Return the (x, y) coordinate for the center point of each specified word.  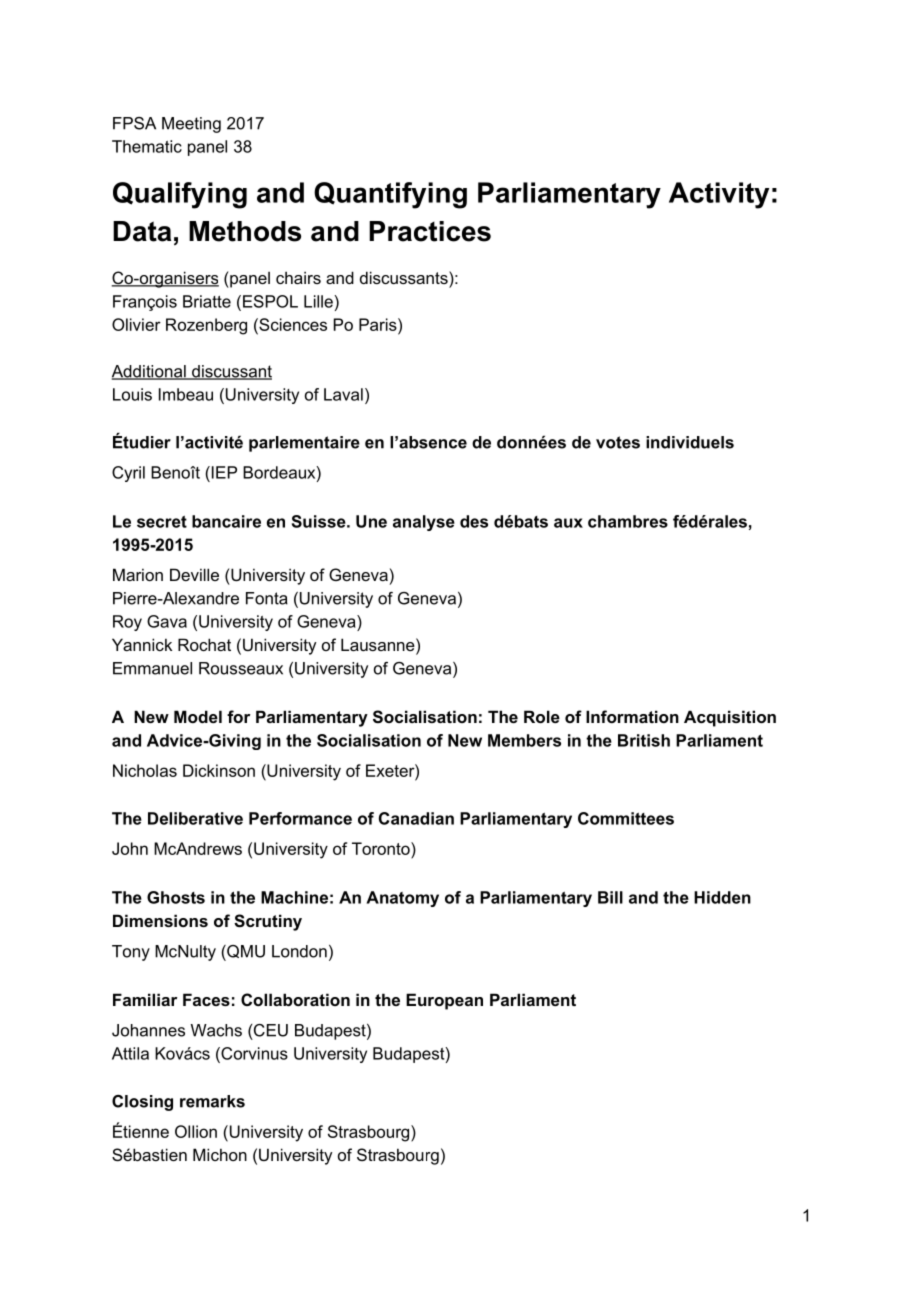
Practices (430, 231)
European (444, 1001)
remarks (212, 1101)
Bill (610, 897)
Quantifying (390, 195)
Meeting (191, 125)
